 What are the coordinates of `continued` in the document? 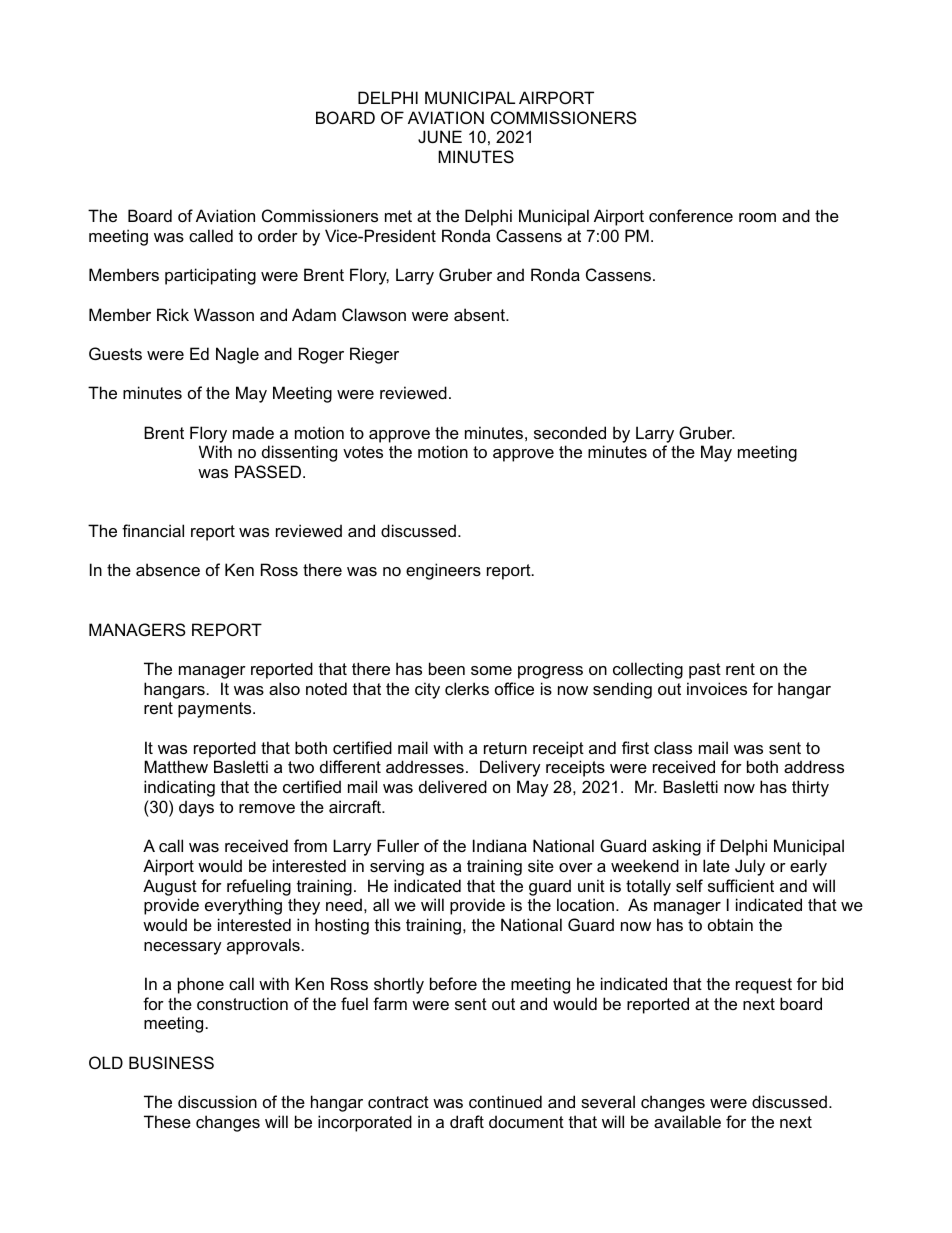 It's located at (505, 1101).
